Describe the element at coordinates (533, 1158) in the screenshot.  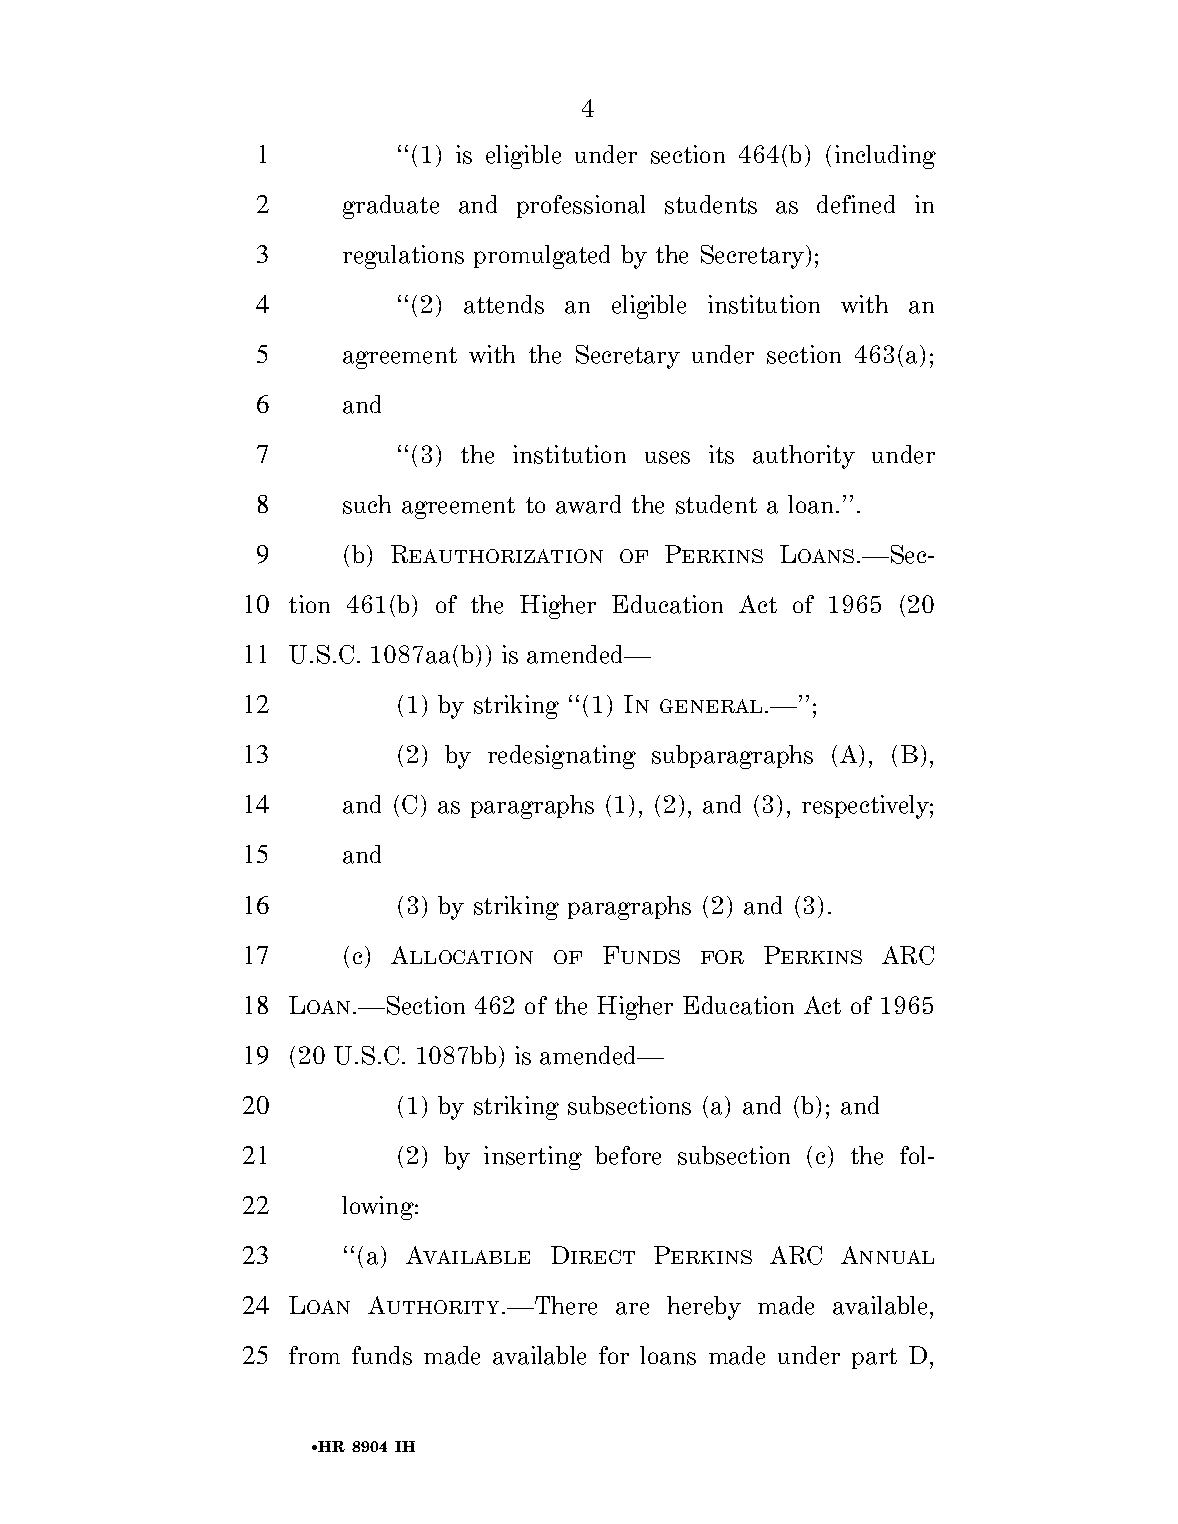
I see `inserting` at that location.
